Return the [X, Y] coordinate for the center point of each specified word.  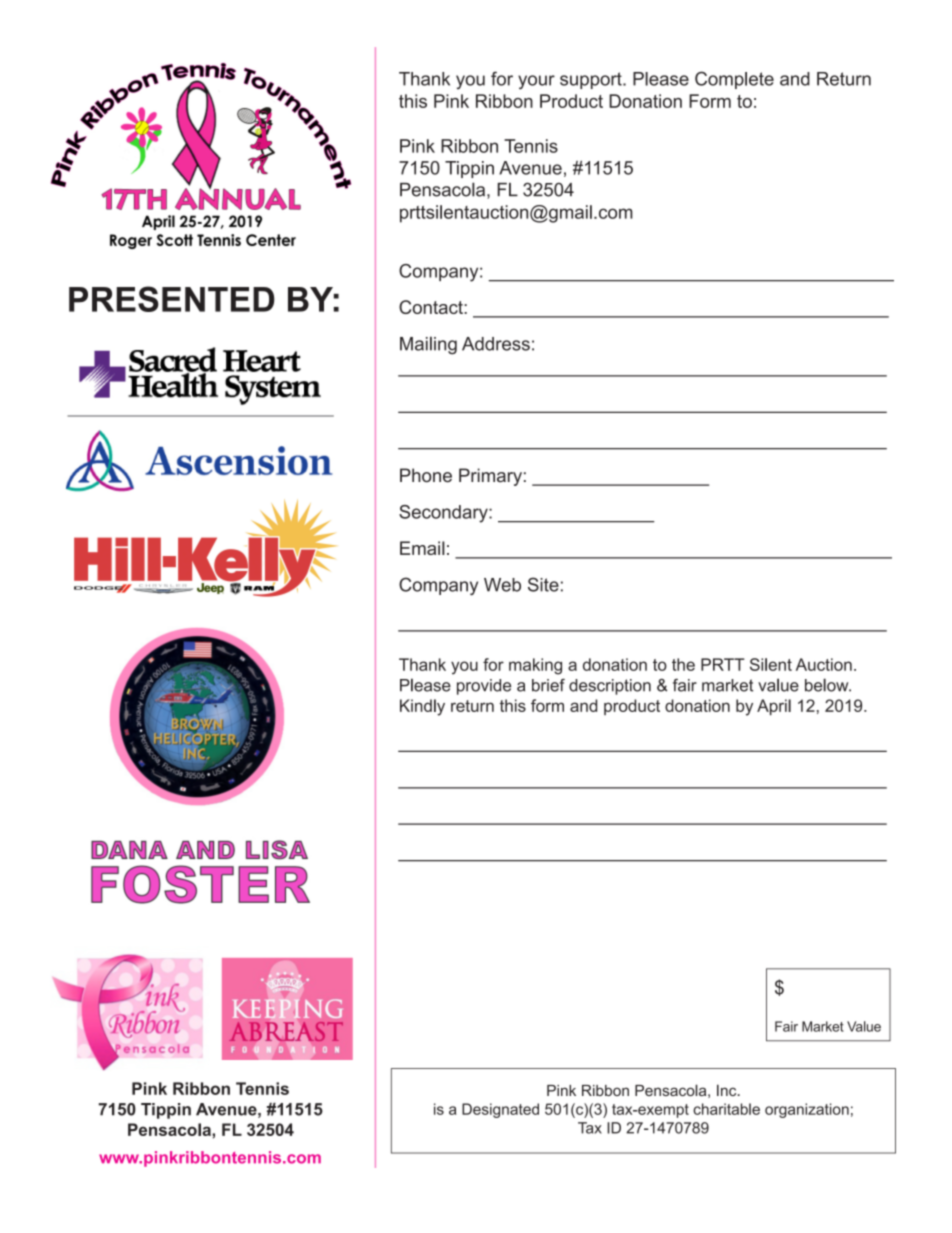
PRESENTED [172, 299]
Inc [728, 1090]
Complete [734, 80]
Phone [426, 475]
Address [496, 344]
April [774, 707]
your [536, 82]
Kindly [422, 707]
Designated [500, 1110]
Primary [490, 477]
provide [484, 687]
